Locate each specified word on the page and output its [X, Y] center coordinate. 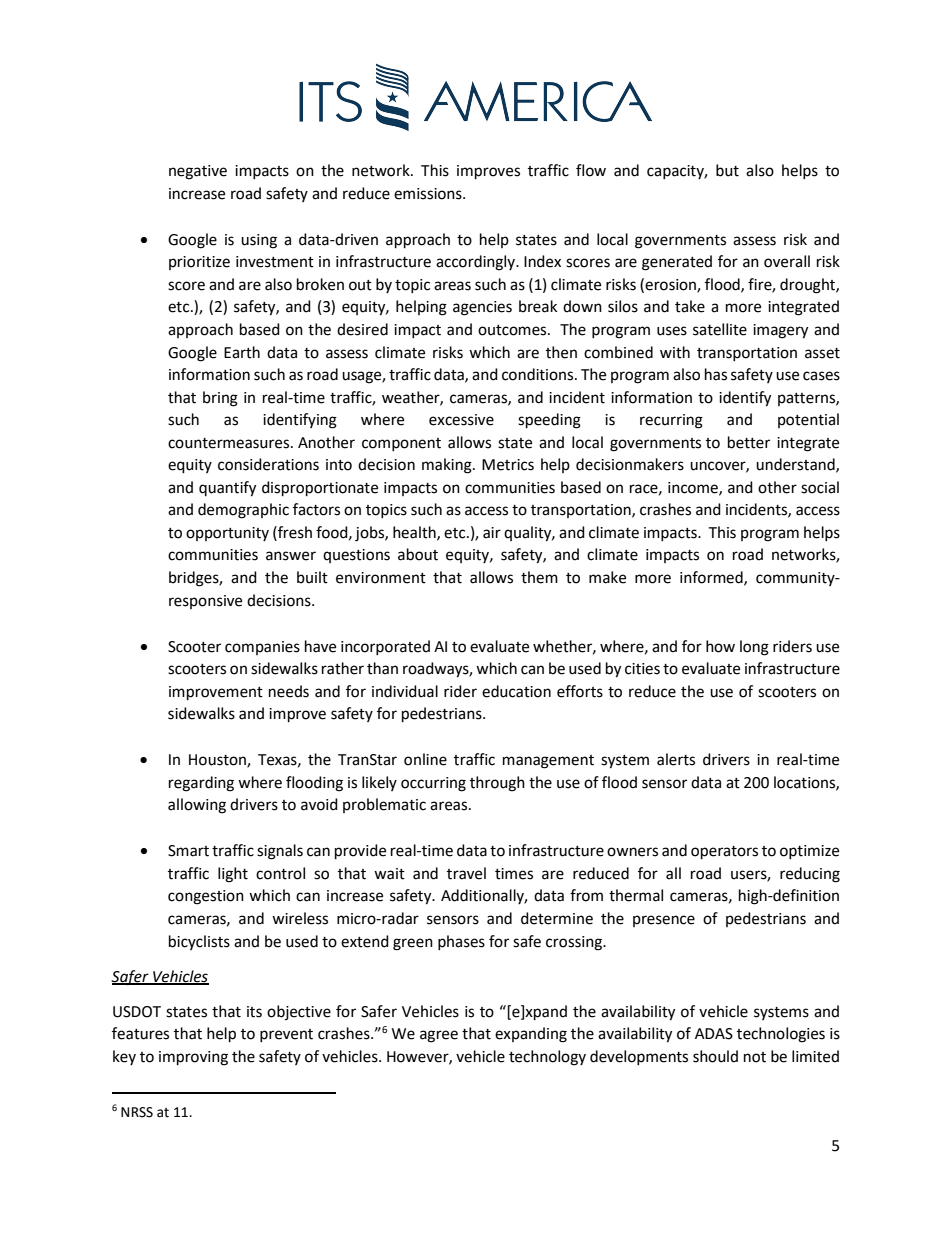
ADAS [714, 1034]
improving [193, 1058]
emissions [429, 194]
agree [439, 1036]
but [727, 170]
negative [198, 172]
